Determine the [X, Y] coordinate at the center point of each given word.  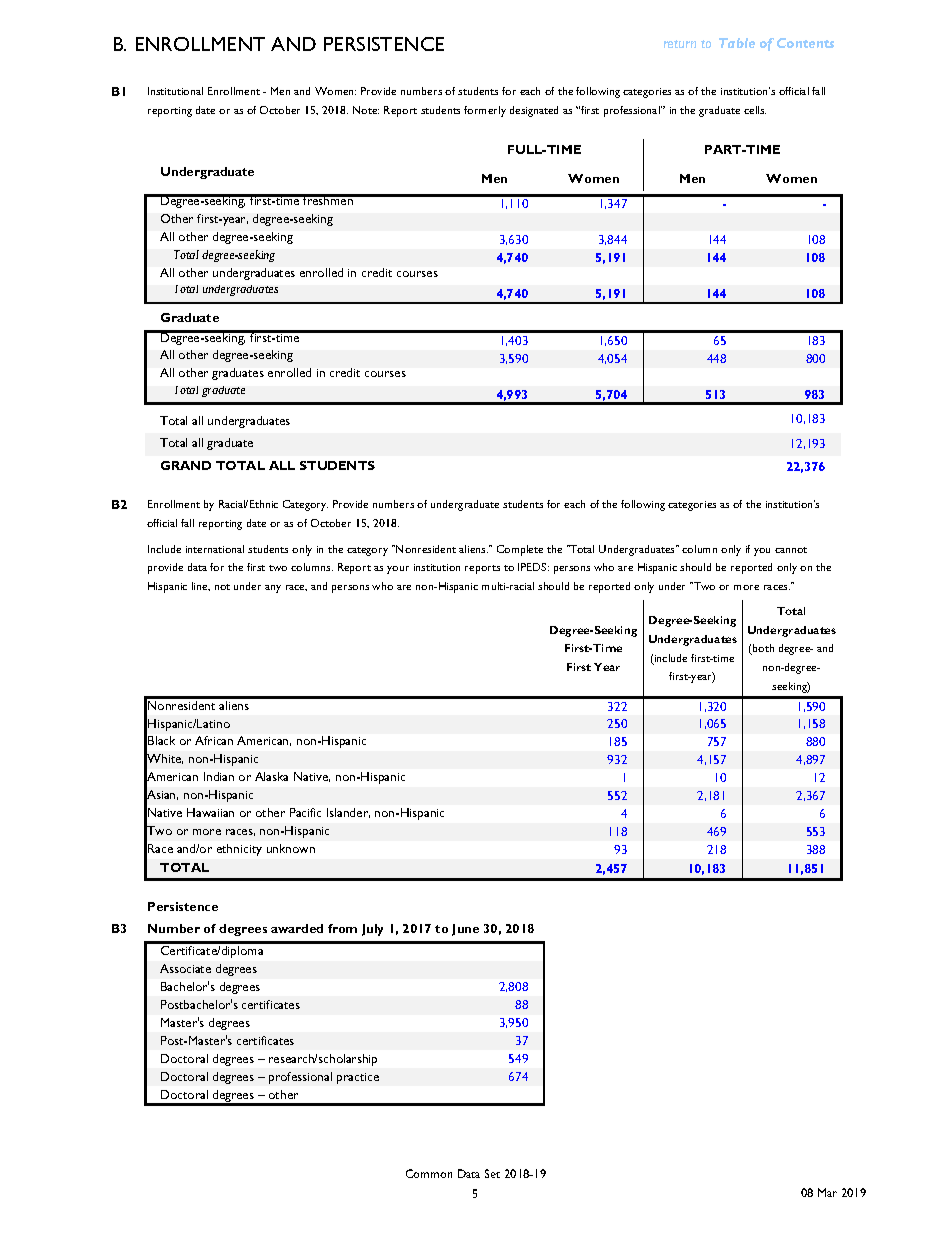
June [465, 930]
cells [755, 110]
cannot [791, 550]
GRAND [186, 465]
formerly [485, 111]
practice [358, 1078]
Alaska [271, 776]
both [762, 649]
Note [366, 110]
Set [492, 1173]
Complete [520, 550]
